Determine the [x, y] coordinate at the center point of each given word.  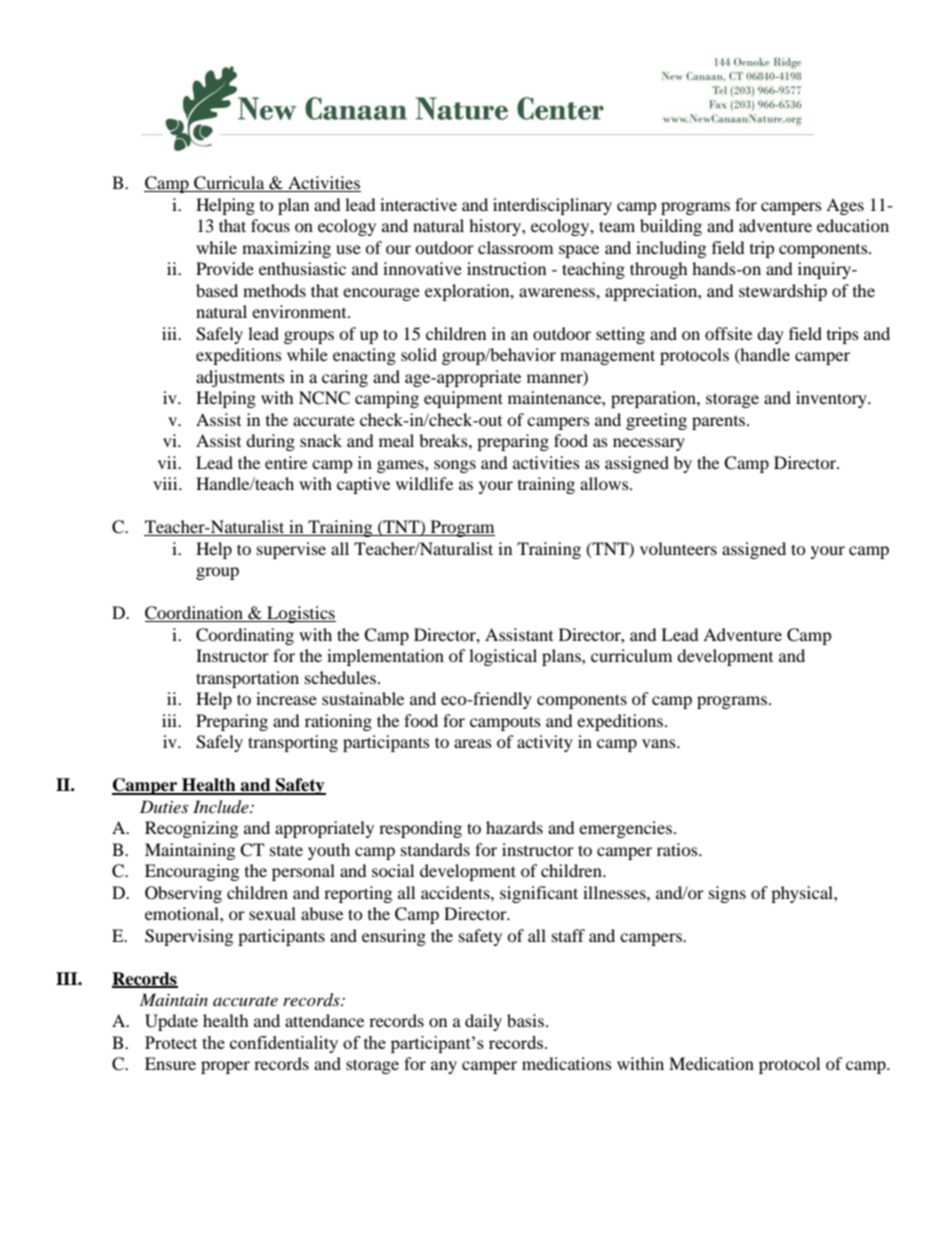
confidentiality [284, 1044]
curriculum [631, 655]
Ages [845, 206]
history [496, 227]
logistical [503, 657]
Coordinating [245, 636]
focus [270, 225]
